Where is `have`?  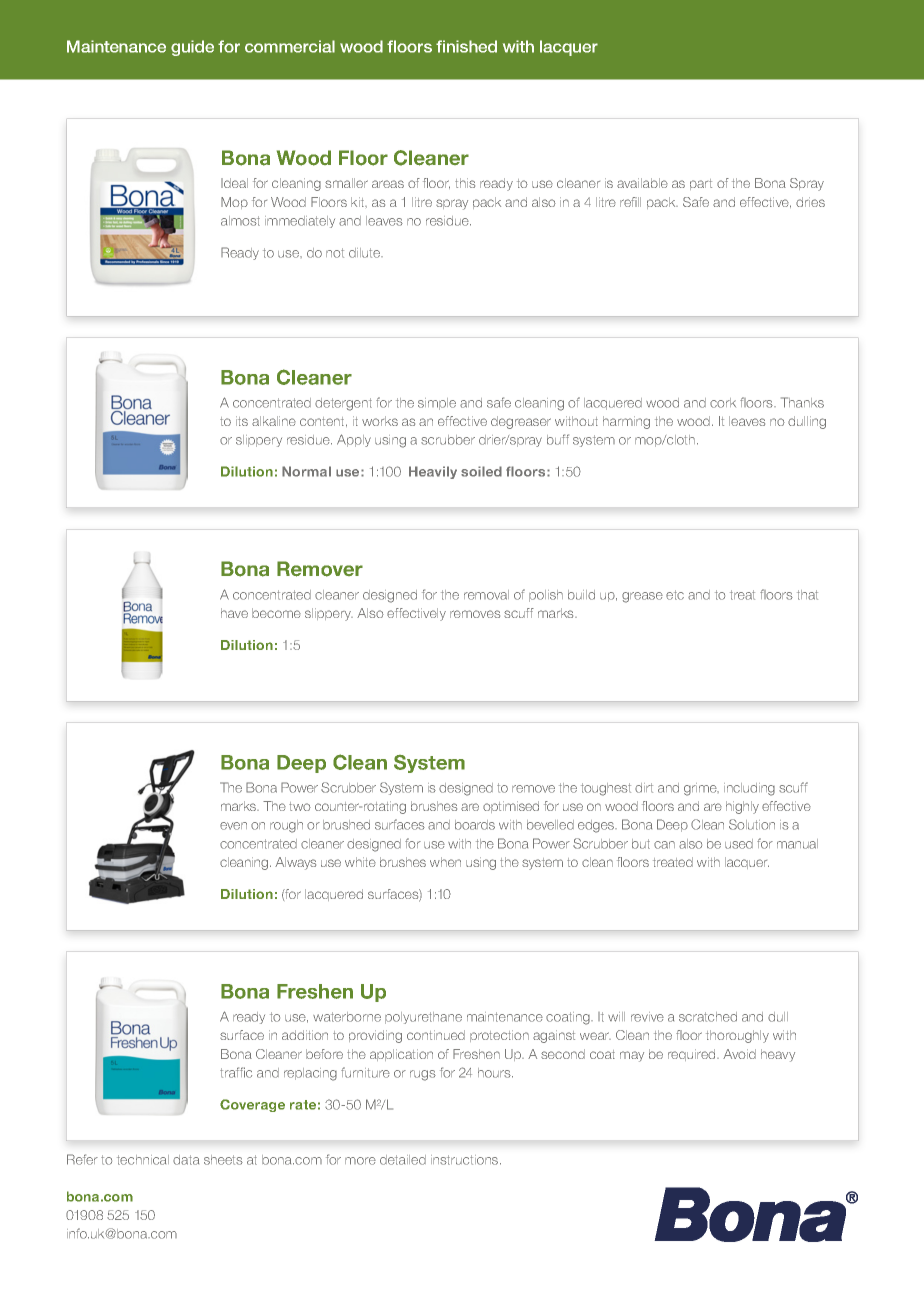
have is located at coordinates (234, 613).
